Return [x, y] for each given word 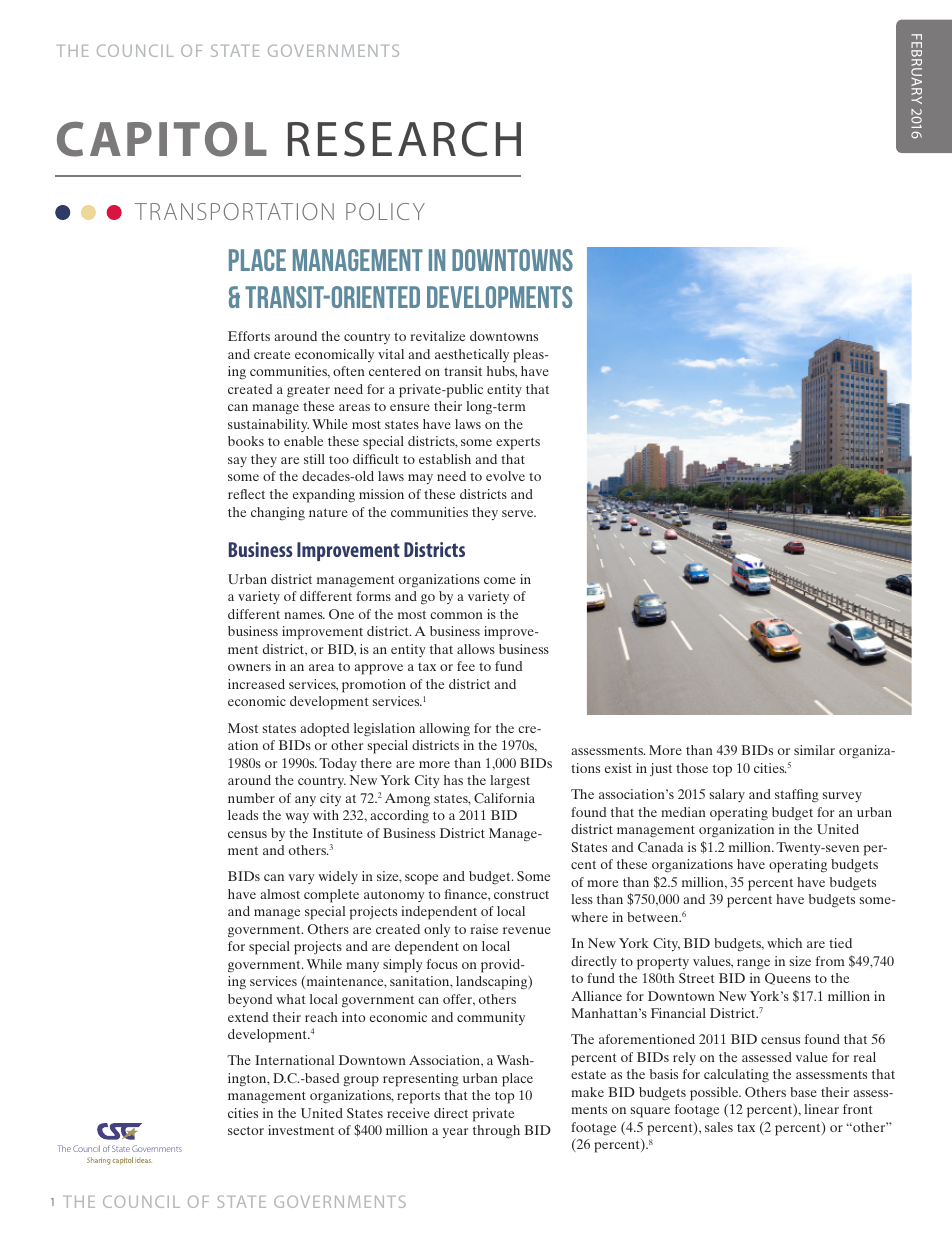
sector [246, 1130]
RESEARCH [404, 139]
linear [821, 1109]
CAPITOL [162, 139]
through [496, 1132]
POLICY [385, 211]
